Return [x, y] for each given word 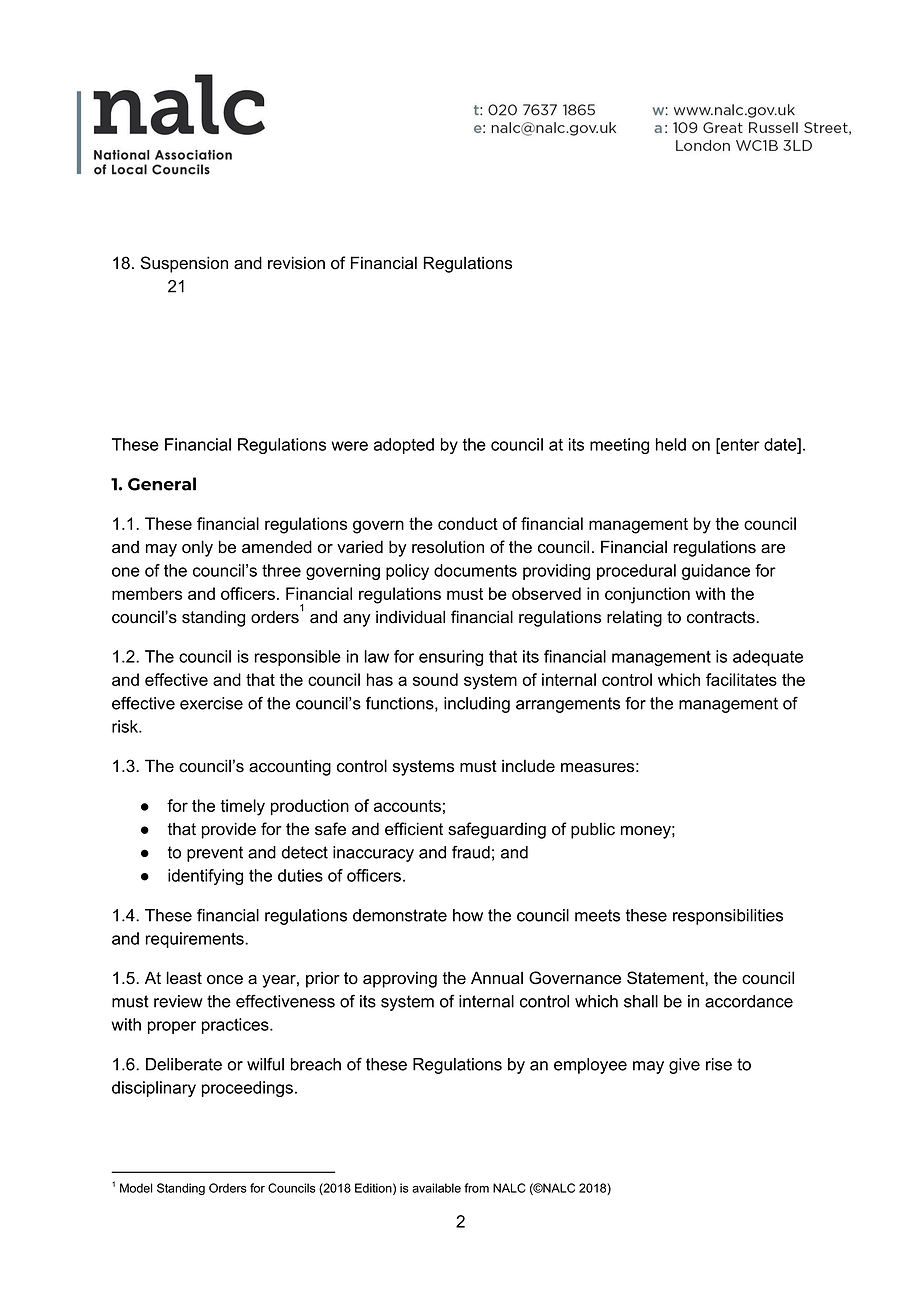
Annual [497, 978]
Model [136, 1188]
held [671, 444]
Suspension [184, 264]
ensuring [451, 658]
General [162, 484]
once [225, 980]
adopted [404, 446]
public [593, 830]
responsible [297, 658]
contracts [722, 617]
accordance [749, 1001]
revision [296, 263]
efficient [414, 829]
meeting [619, 446]
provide [229, 830]
